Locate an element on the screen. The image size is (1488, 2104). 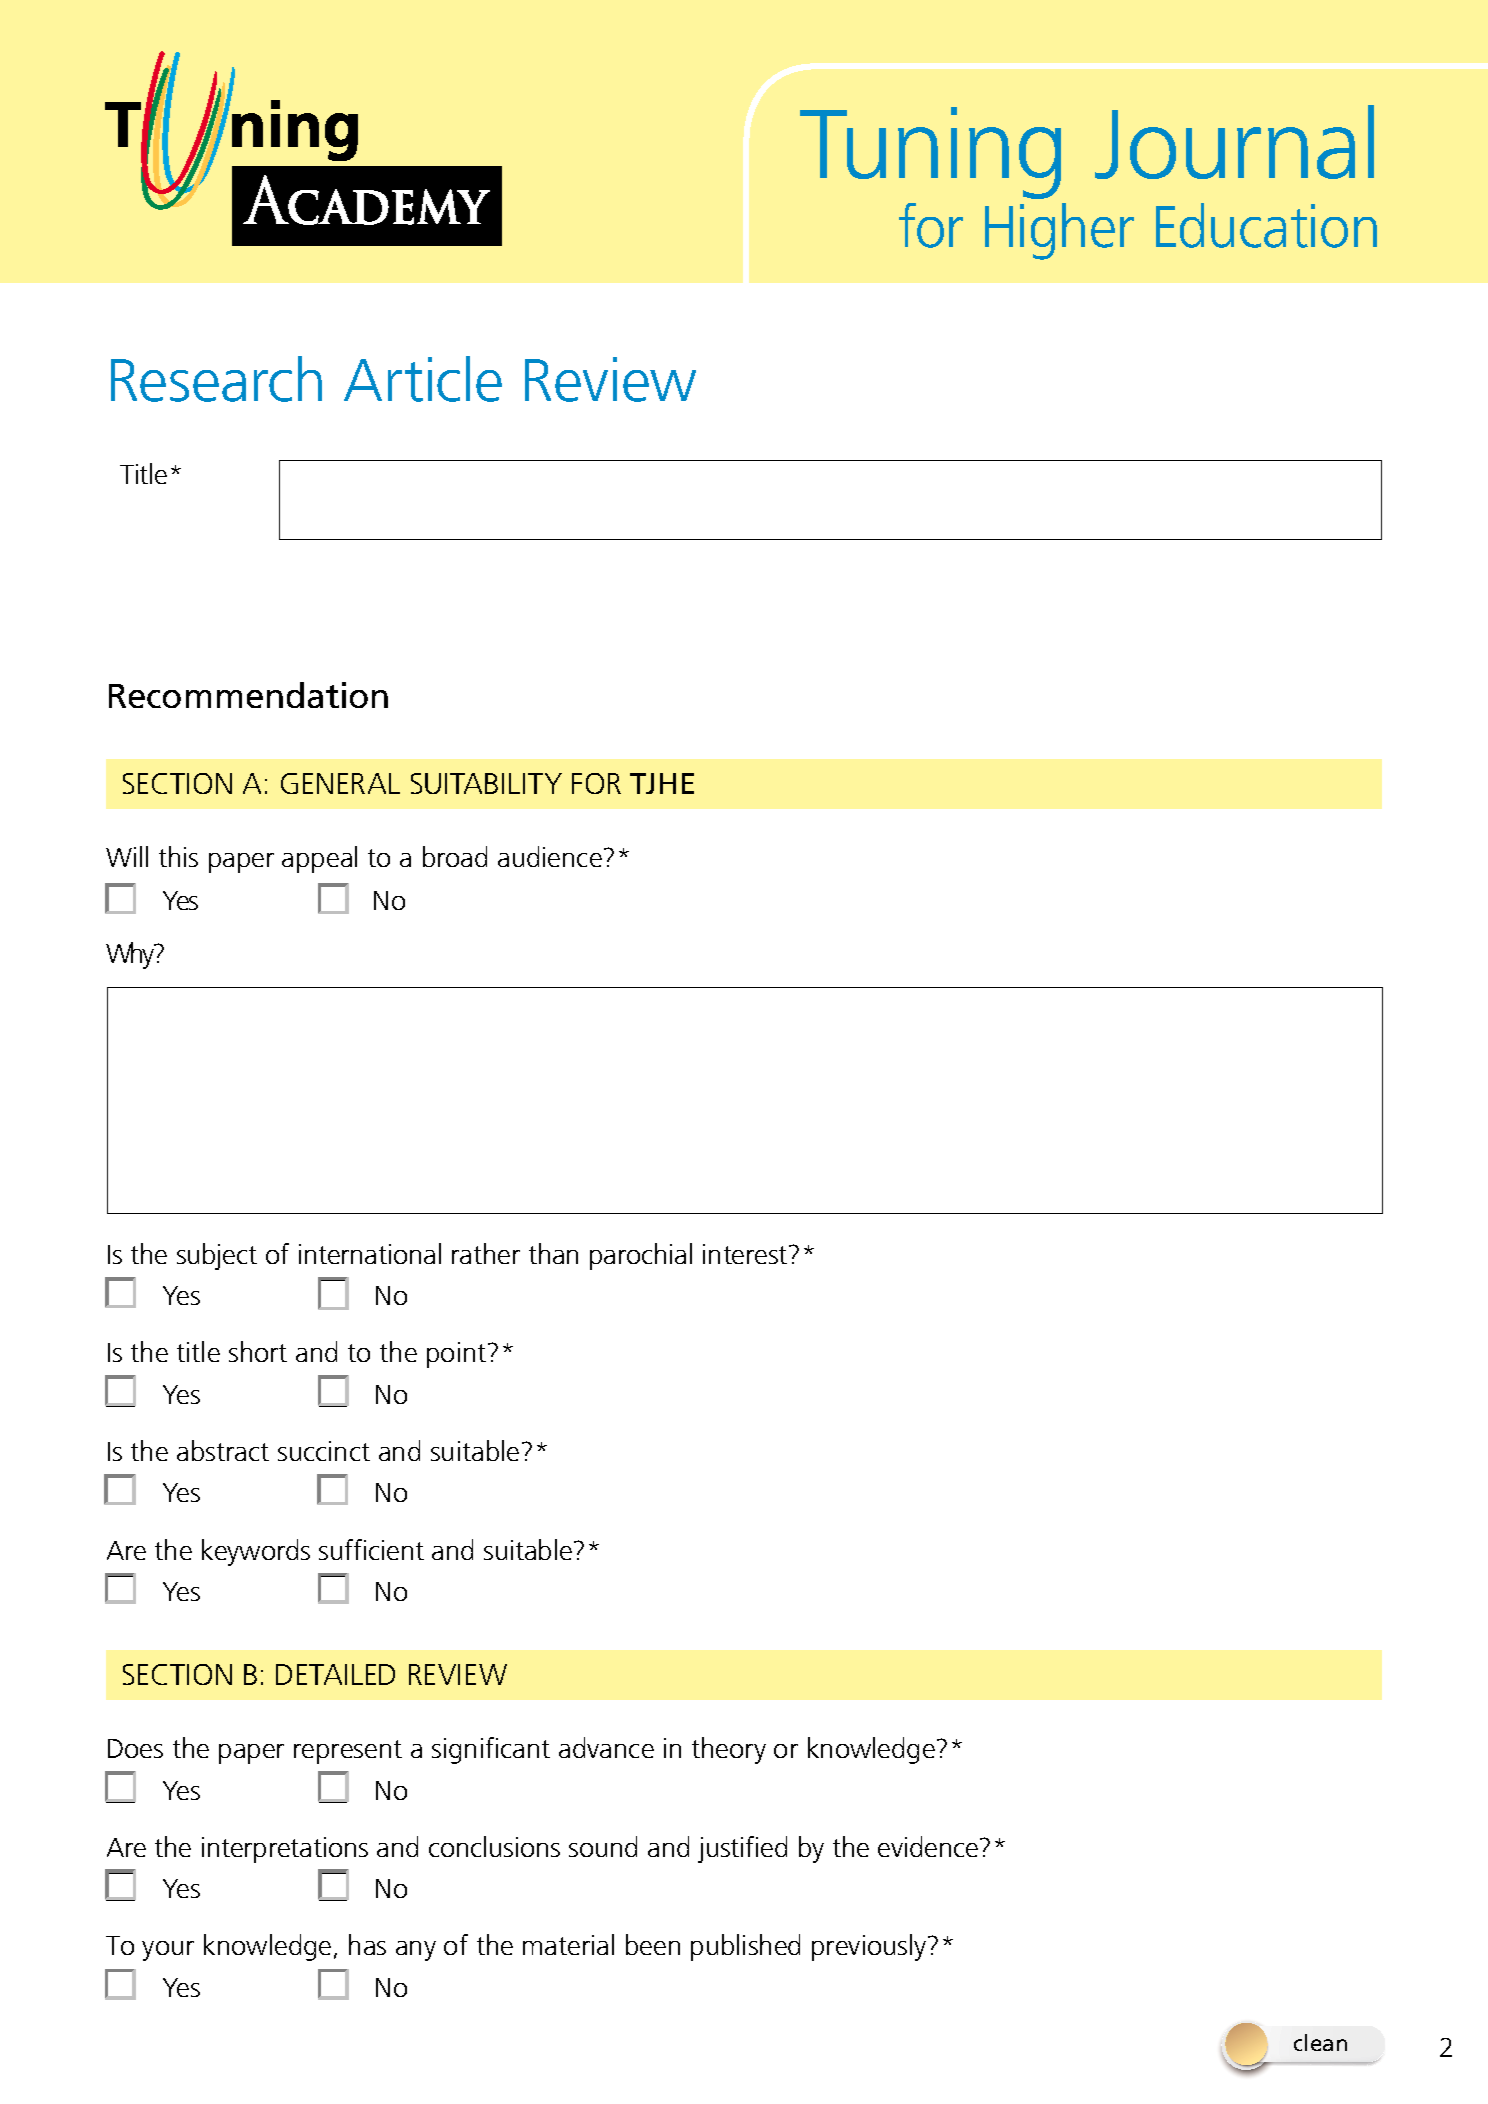
Tuning is located at coordinates (930, 153).
